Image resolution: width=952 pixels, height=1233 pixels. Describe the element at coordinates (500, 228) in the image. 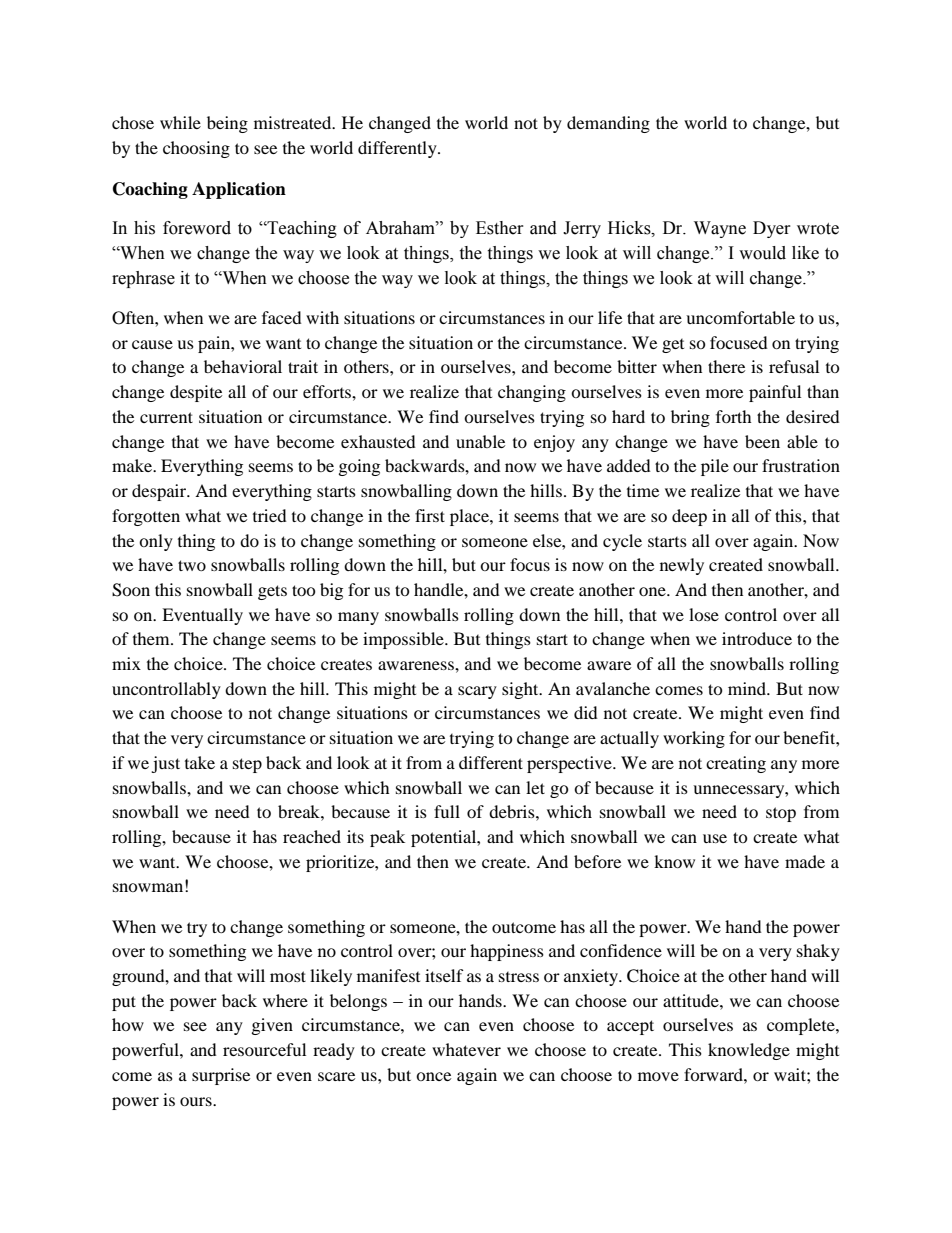

I see `Esther` at that location.
